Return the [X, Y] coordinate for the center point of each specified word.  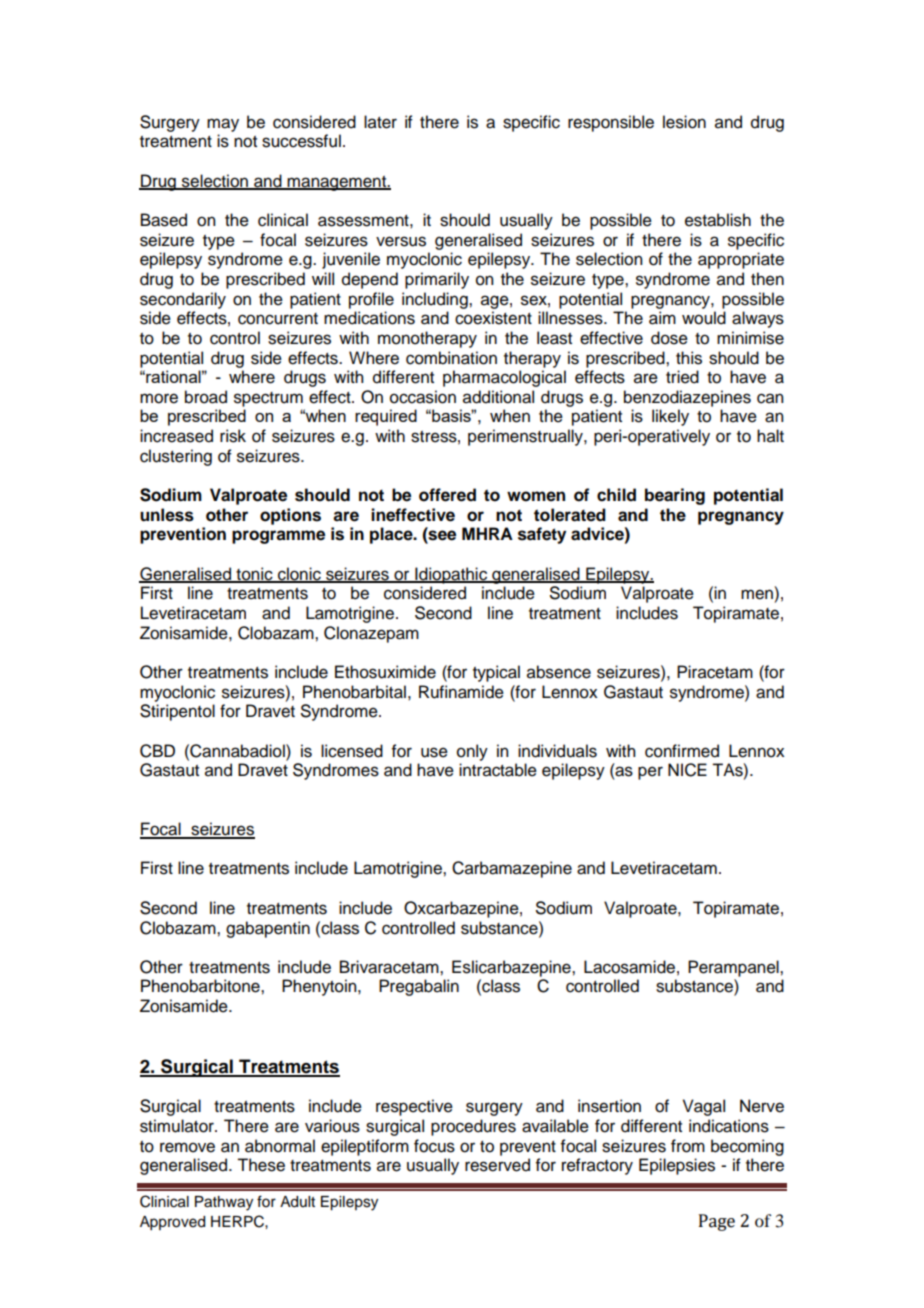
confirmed [682, 751]
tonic [254, 574]
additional [498, 397]
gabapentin [268, 929]
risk [233, 436]
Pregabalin [419, 987]
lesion [684, 122]
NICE [687, 770]
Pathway [224, 1203]
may [223, 125]
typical [496, 673]
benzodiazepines [687, 398]
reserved [497, 1165]
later [380, 122]
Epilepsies [677, 1166]
